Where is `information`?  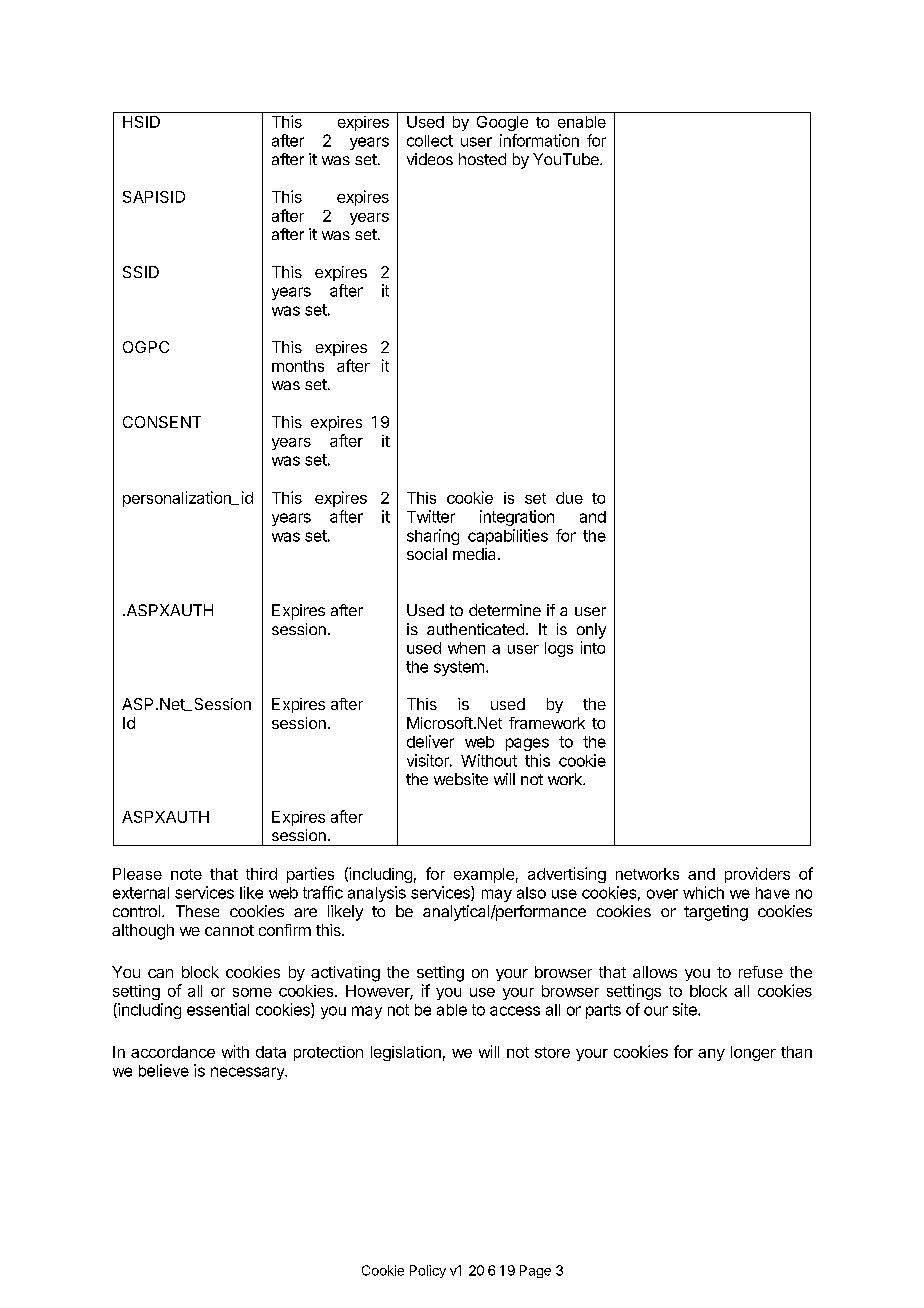
information is located at coordinates (539, 140).
